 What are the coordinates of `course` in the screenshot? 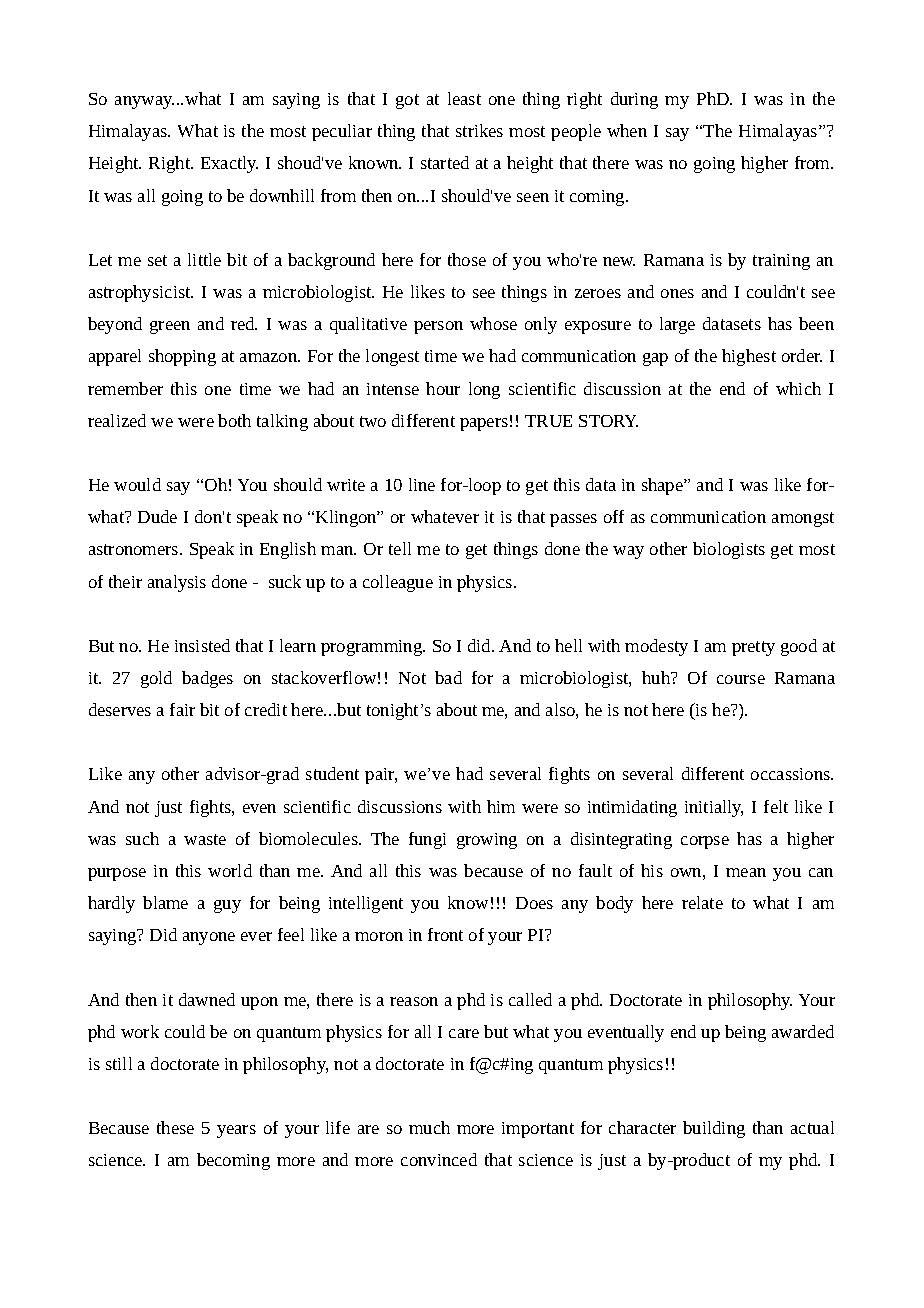 It's located at (741, 679).
